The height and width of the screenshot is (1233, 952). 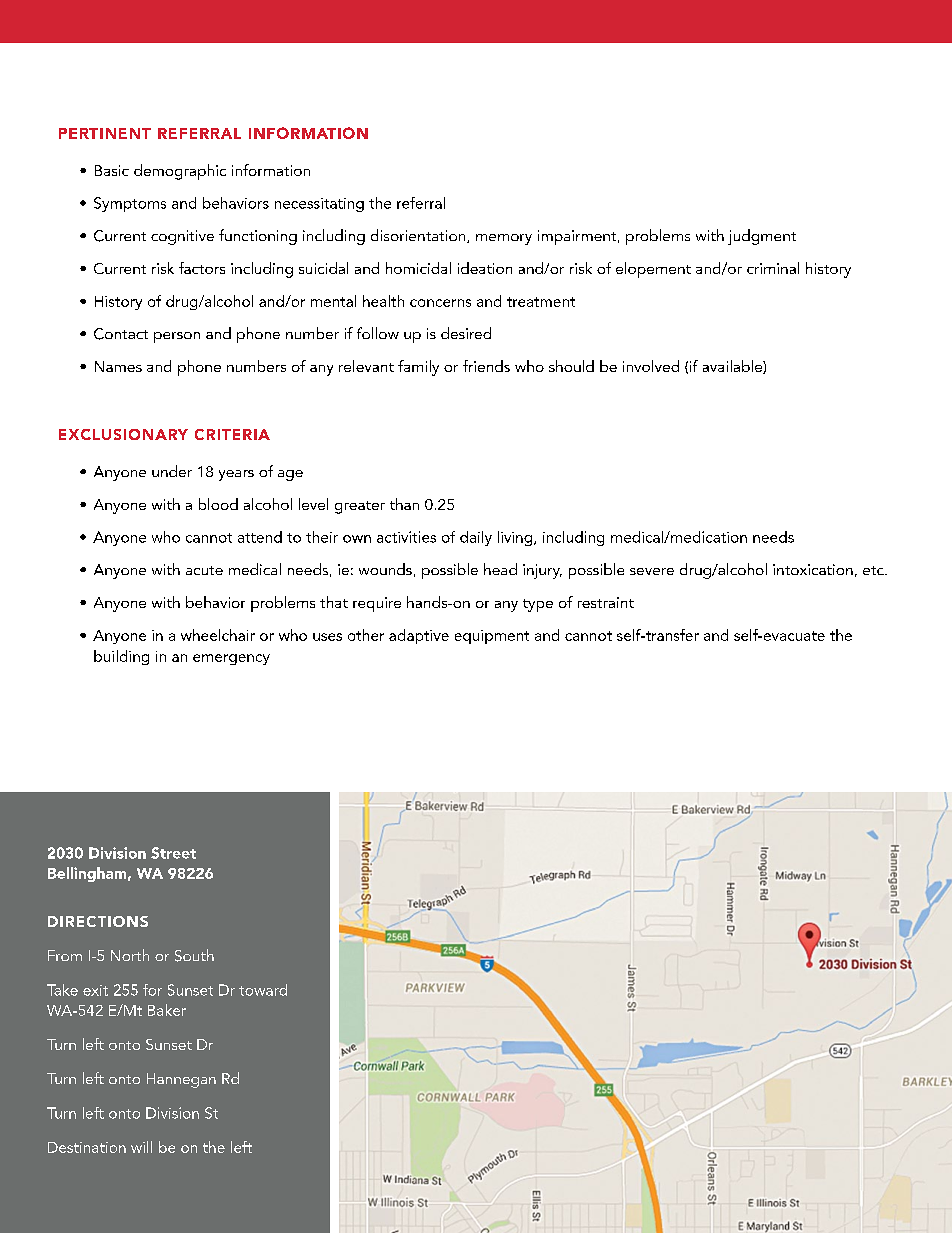 What do you see at coordinates (813, 569) in the screenshot?
I see `intoxication` at bounding box center [813, 569].
